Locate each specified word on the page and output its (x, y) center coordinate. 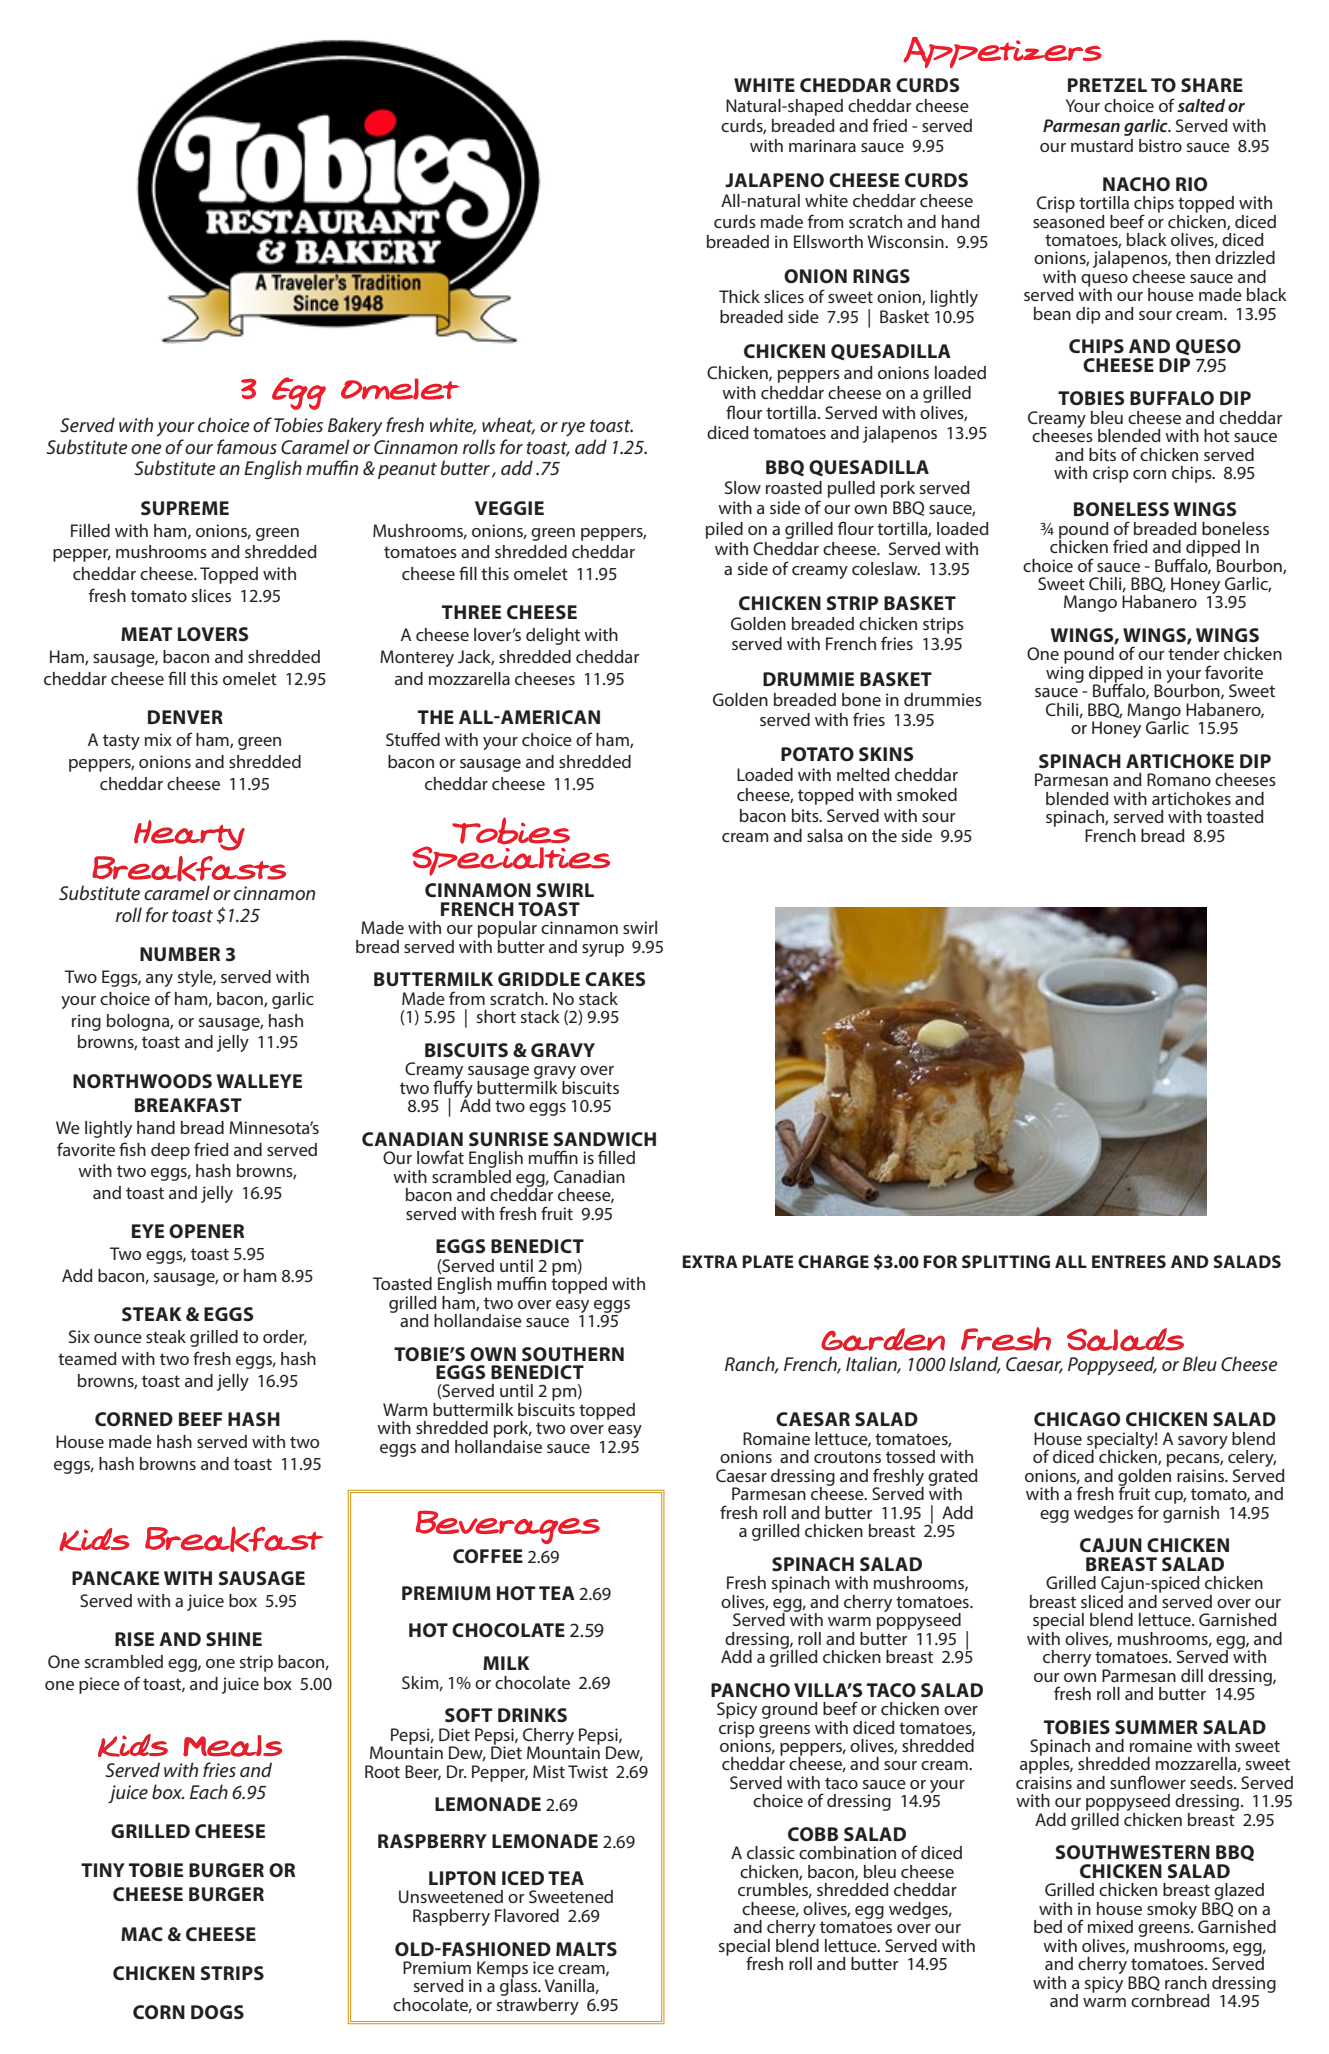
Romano (1179, 779)
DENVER (185, 717)
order (285, 1337)
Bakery (355, 426)
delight (553, 636)
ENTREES (1129, 1261)
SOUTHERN (573, 1354)
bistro (1160, 145)
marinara (822, 145)
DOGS (217, 2012)
